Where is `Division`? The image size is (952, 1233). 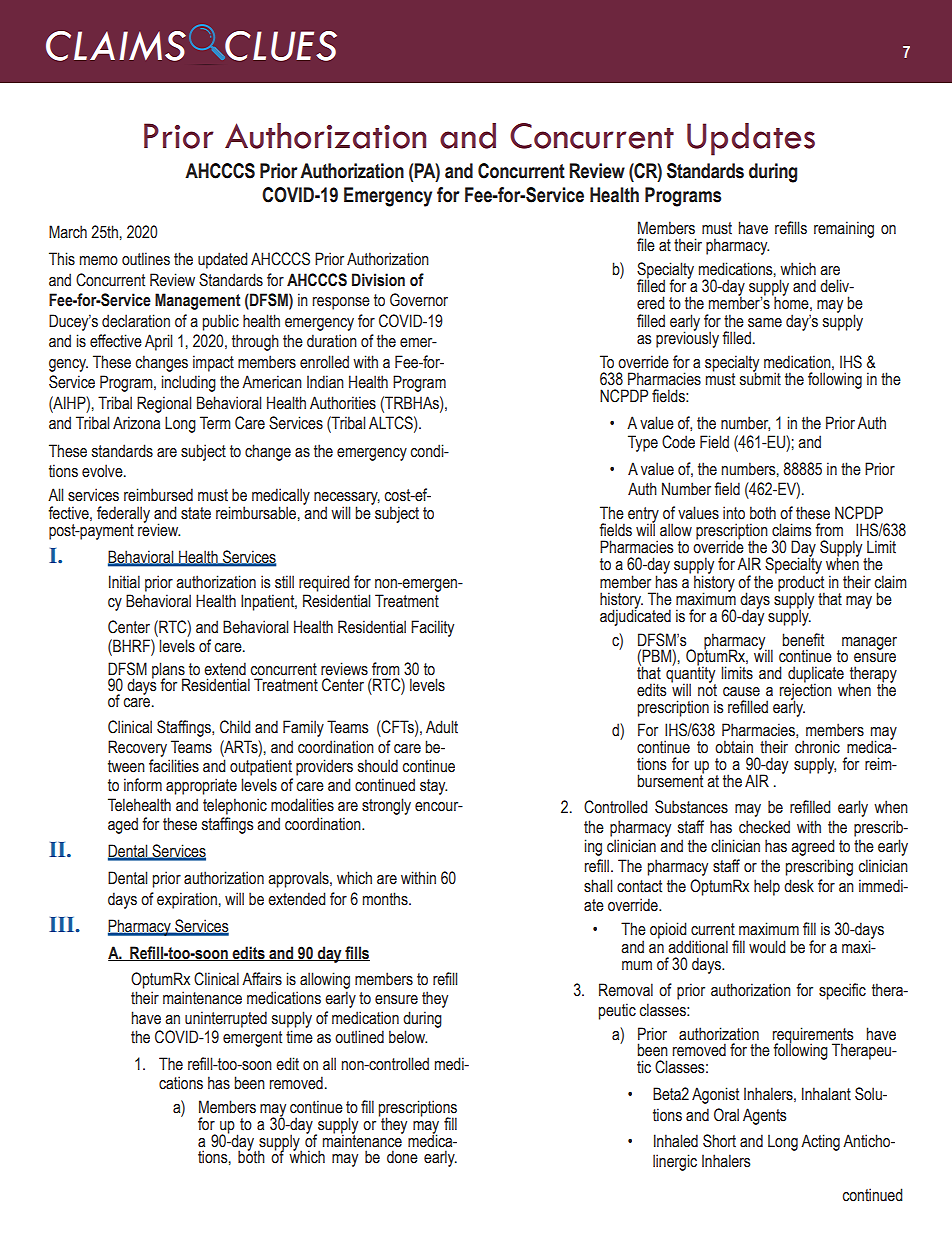 Division is located at coordinates (378, 280).
